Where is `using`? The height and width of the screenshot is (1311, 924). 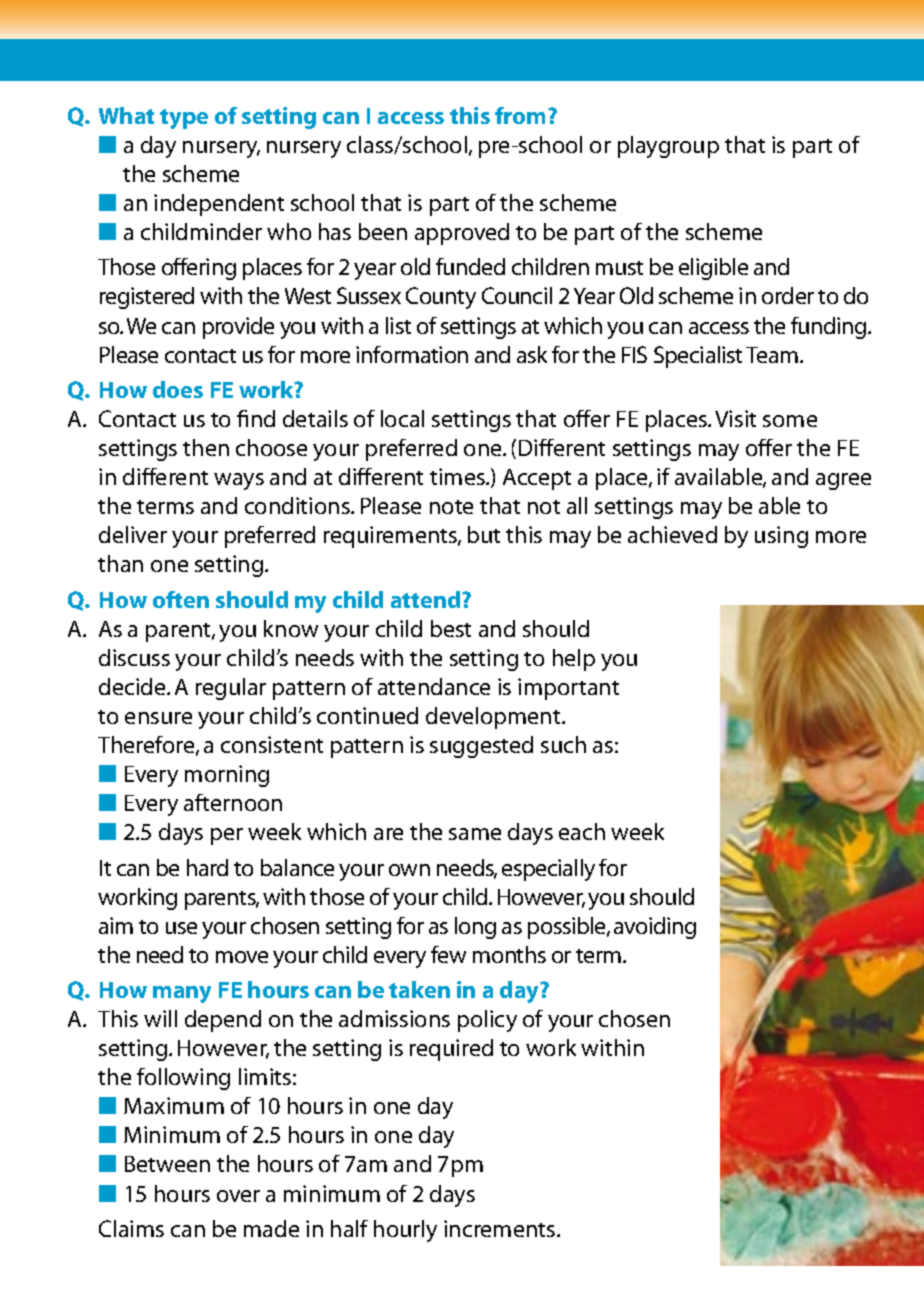 using is located at coordinates (781, 537).
